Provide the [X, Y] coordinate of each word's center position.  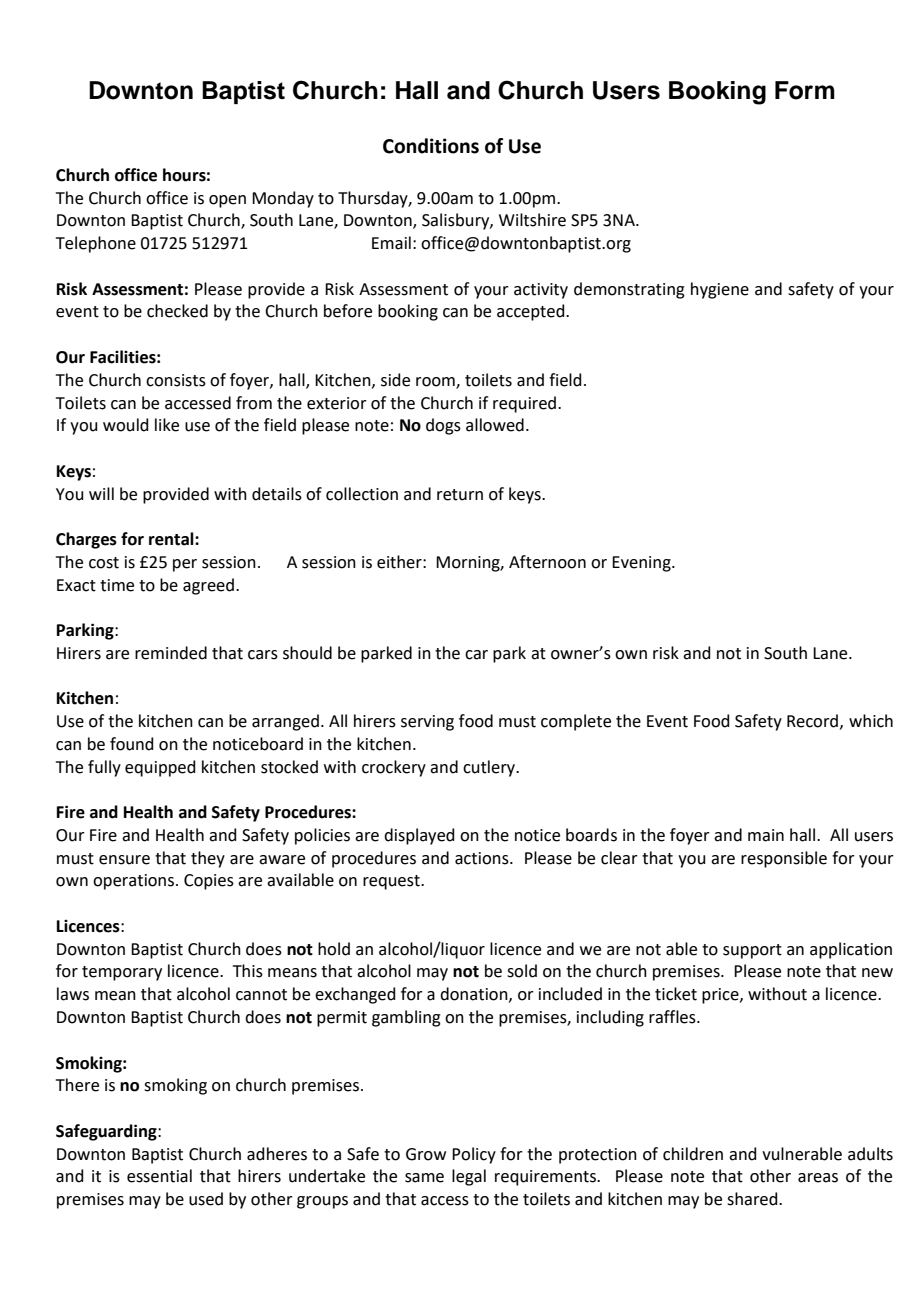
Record [812, 721]
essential [159, 1176]
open [227, 201]
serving [427, 723]
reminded [171, 653]
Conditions [431, 146]
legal [469, 1177]
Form [805, 90]
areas [818, 1178]
